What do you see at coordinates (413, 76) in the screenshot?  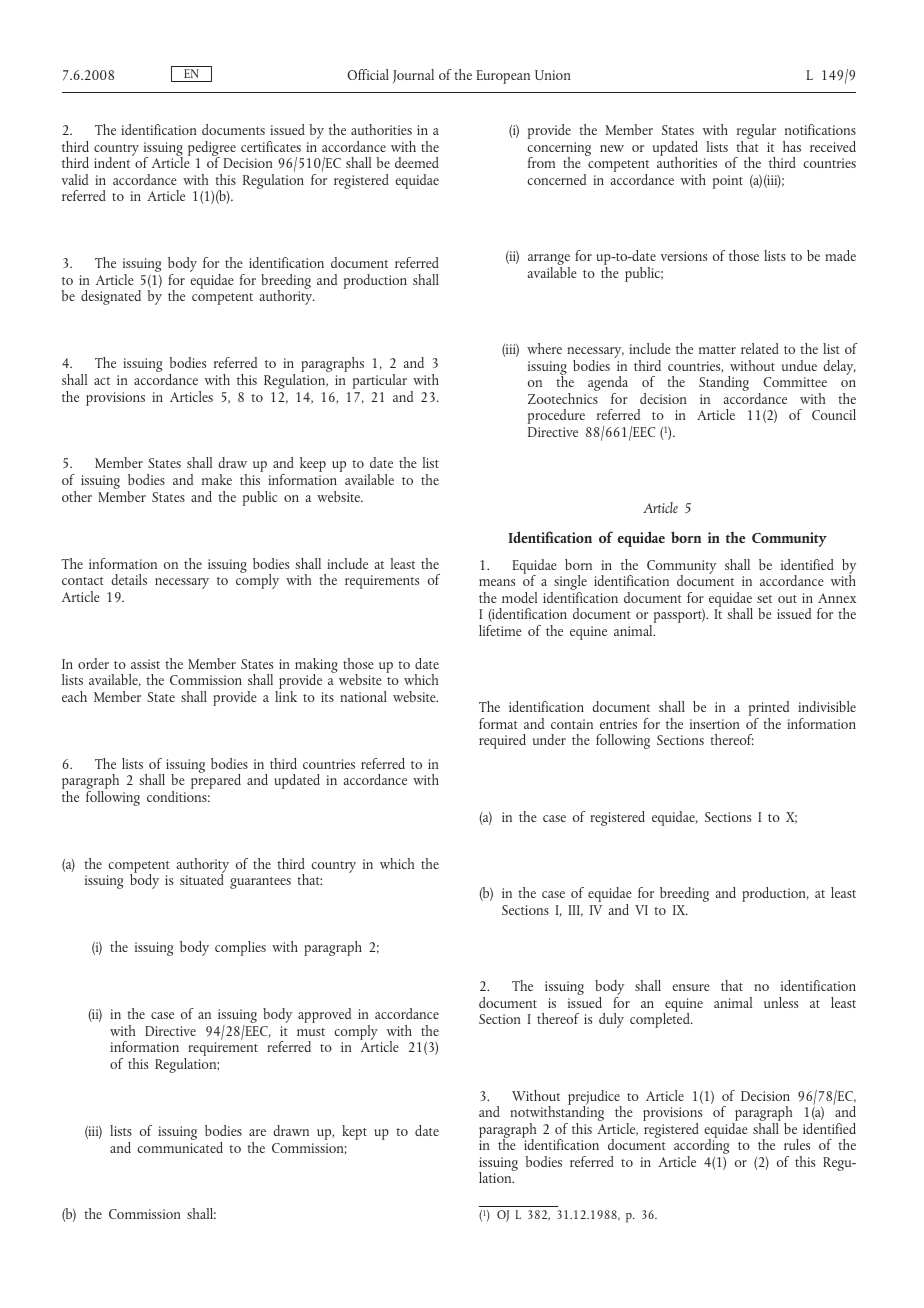 I see `Journal` at bounding box center [413, 76].
